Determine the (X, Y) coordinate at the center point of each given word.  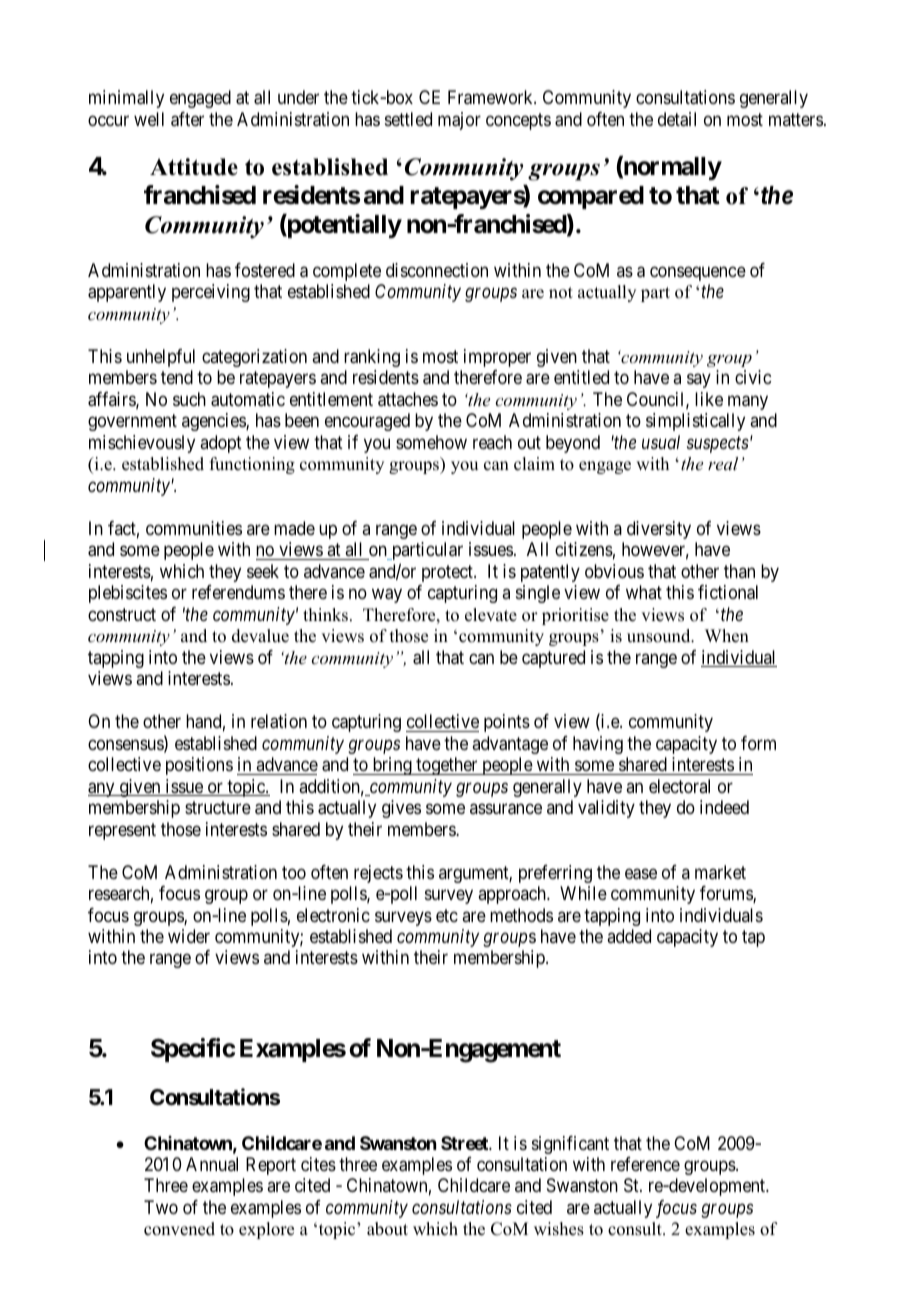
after (187, 119)
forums (727, 894)
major (459, 121)
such (189, 399)
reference (645, 1164)
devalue (260, 636)
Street (465, 1143)
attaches (408, 399)
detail (677, 119)
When (727, 636)
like (709, 399)
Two (161, 1207)
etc (447, 915)
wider (189, 936)
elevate (491, 615)
